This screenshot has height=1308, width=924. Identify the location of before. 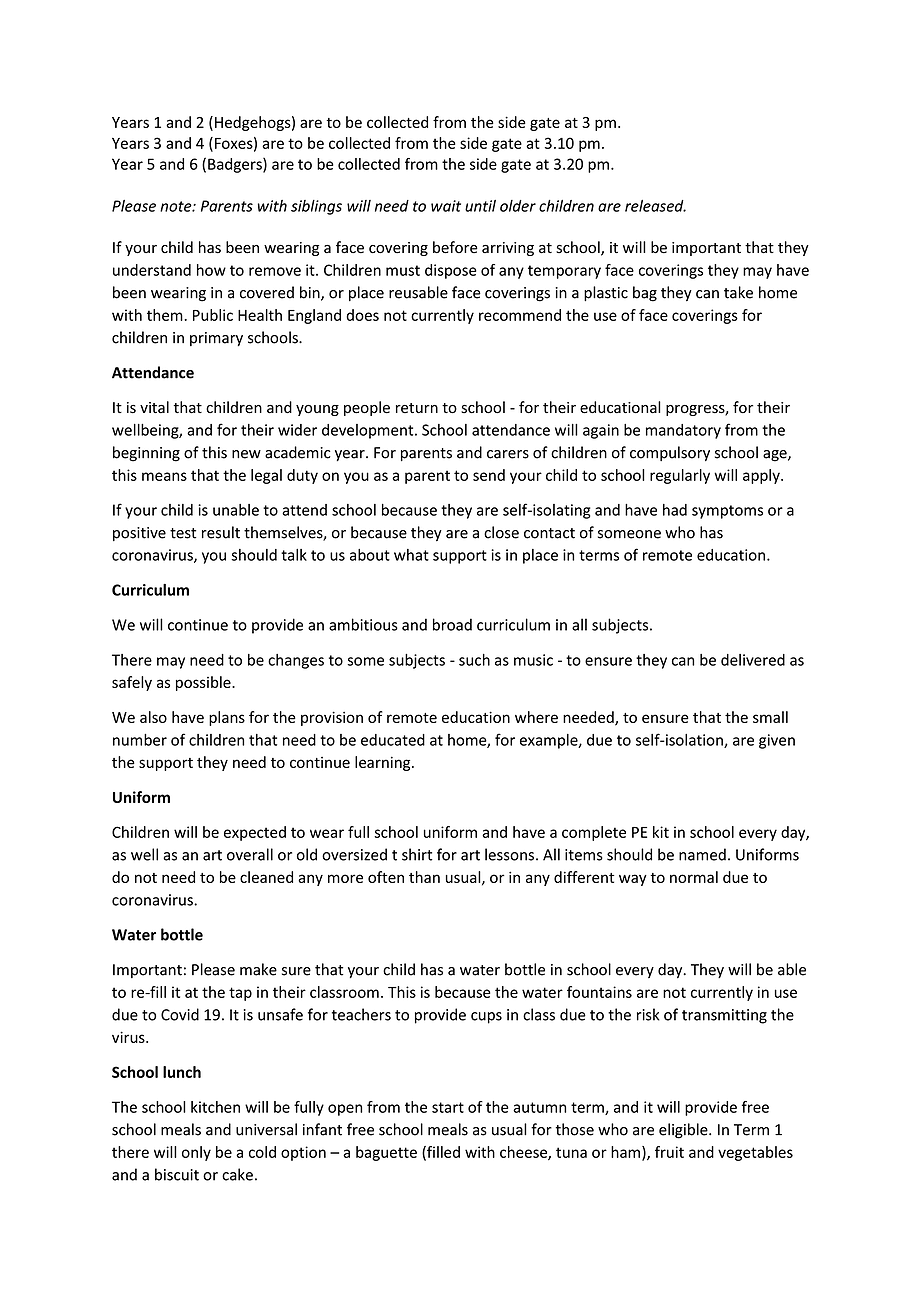
(455, 247).
